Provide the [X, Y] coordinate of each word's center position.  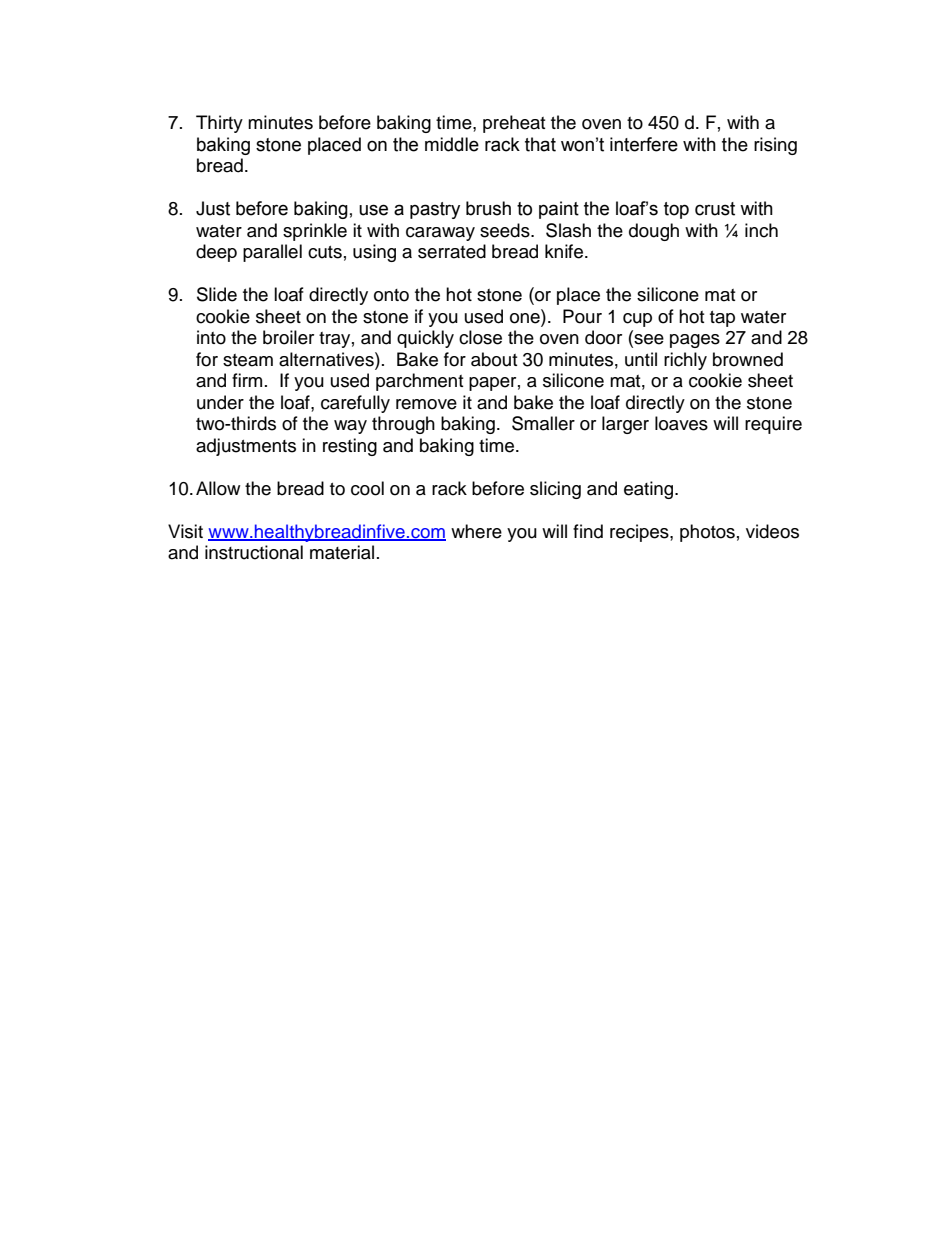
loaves [681, 423]
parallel [272, 253]
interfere [644, 144]
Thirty [219, 124]
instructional [254, 552]
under [220, 402]
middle [452, 144]
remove [426, 404]
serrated [452, 251]
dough [654, 232]
